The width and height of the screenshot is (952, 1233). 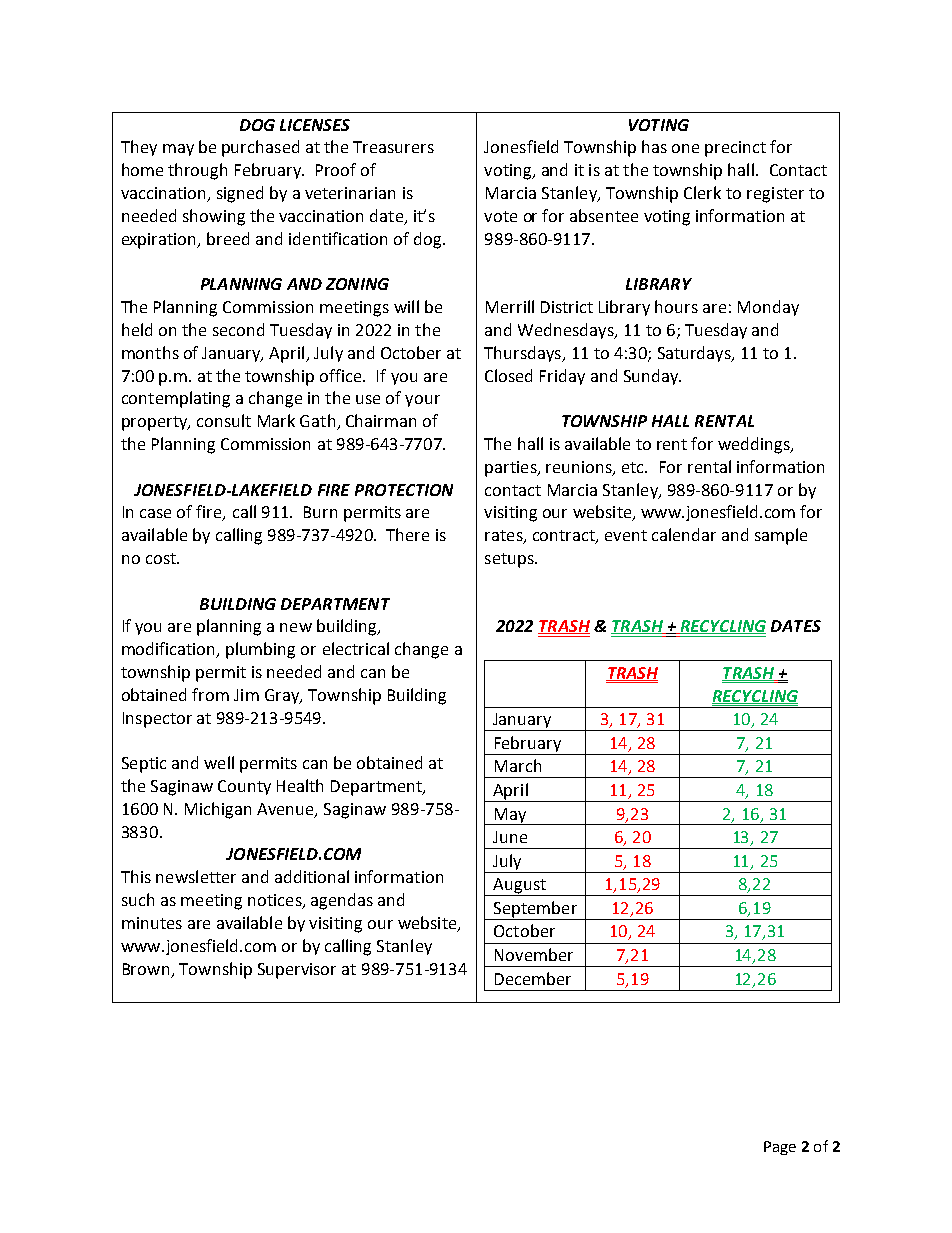 I want to click on March, so click(x=518, y=765).
